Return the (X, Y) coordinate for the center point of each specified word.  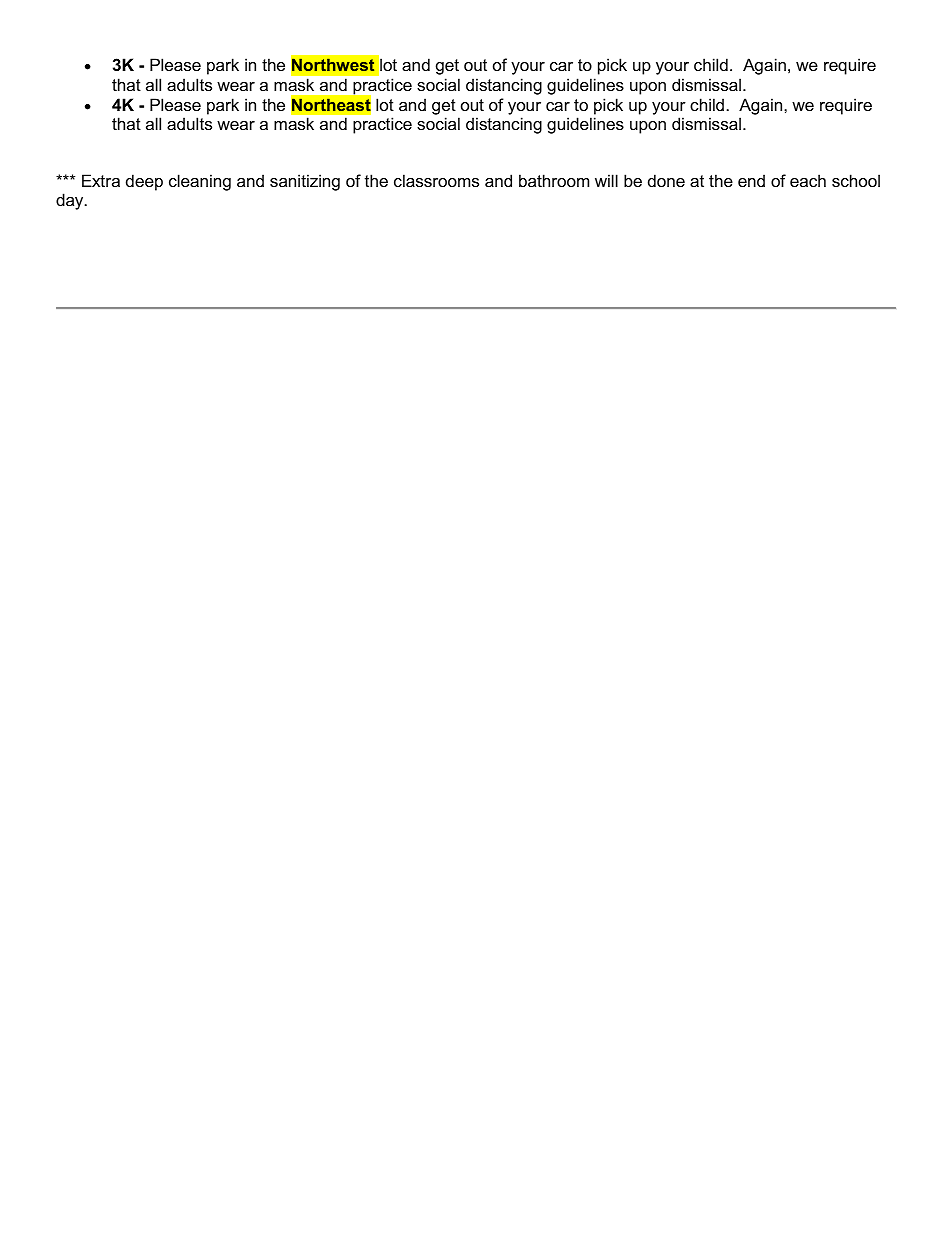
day (71, 201)
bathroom (554, 180)
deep (144, 182)
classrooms (436, 180)
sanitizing (305, 182)
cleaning (200, 182)
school (856, 180)
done (666, 180)
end (751, 180)
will (606, 180)
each (808, 180)
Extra (101, 180)
